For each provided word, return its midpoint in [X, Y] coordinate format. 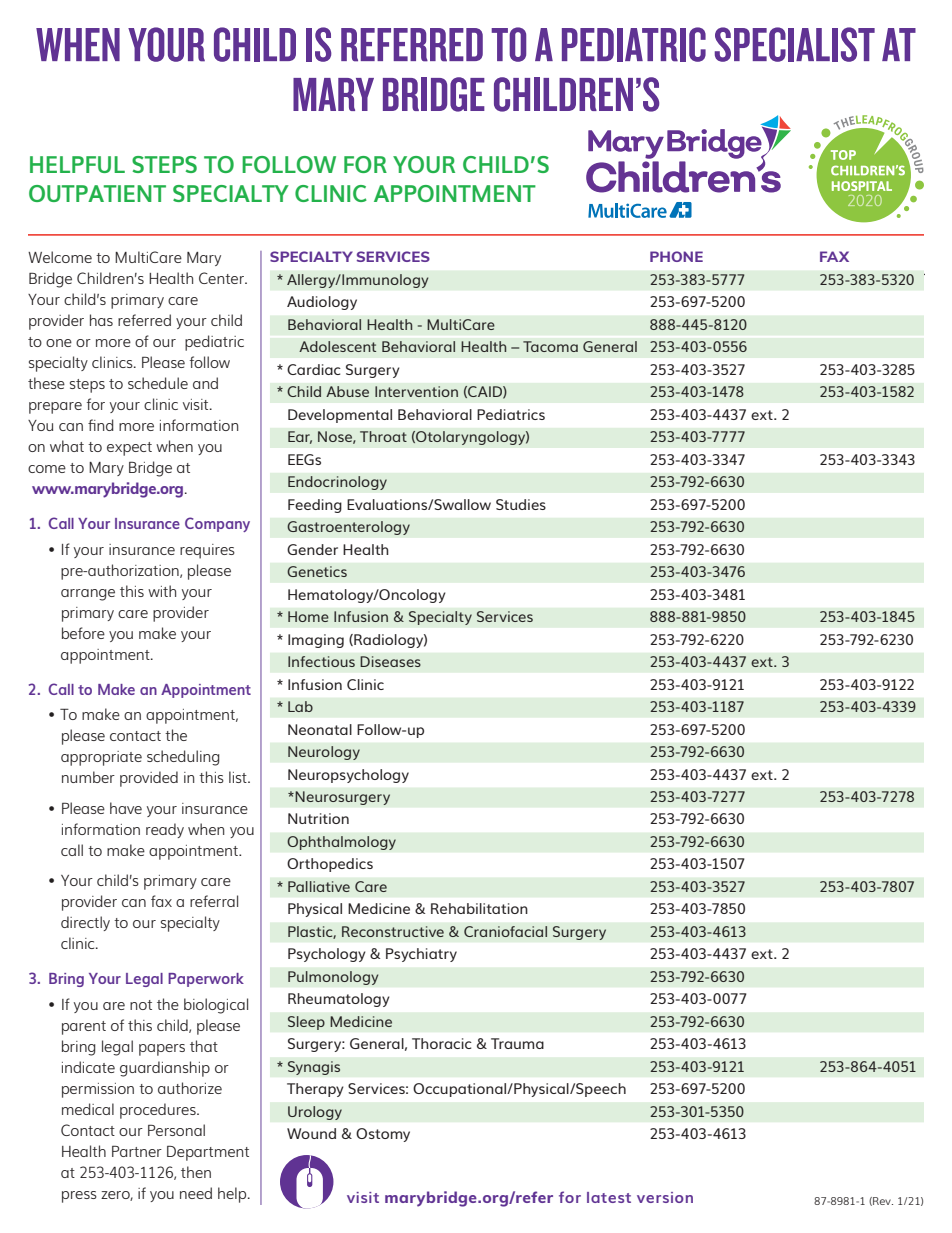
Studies [521, 504]
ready [165, 830]
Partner [137, 1151]
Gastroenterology [348, 528]
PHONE [676, 256]
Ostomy [383, 1135]
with [162, 591]
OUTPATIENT [97, 193]
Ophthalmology [341, 843]
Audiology [322, 303]
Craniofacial [505, 931]
